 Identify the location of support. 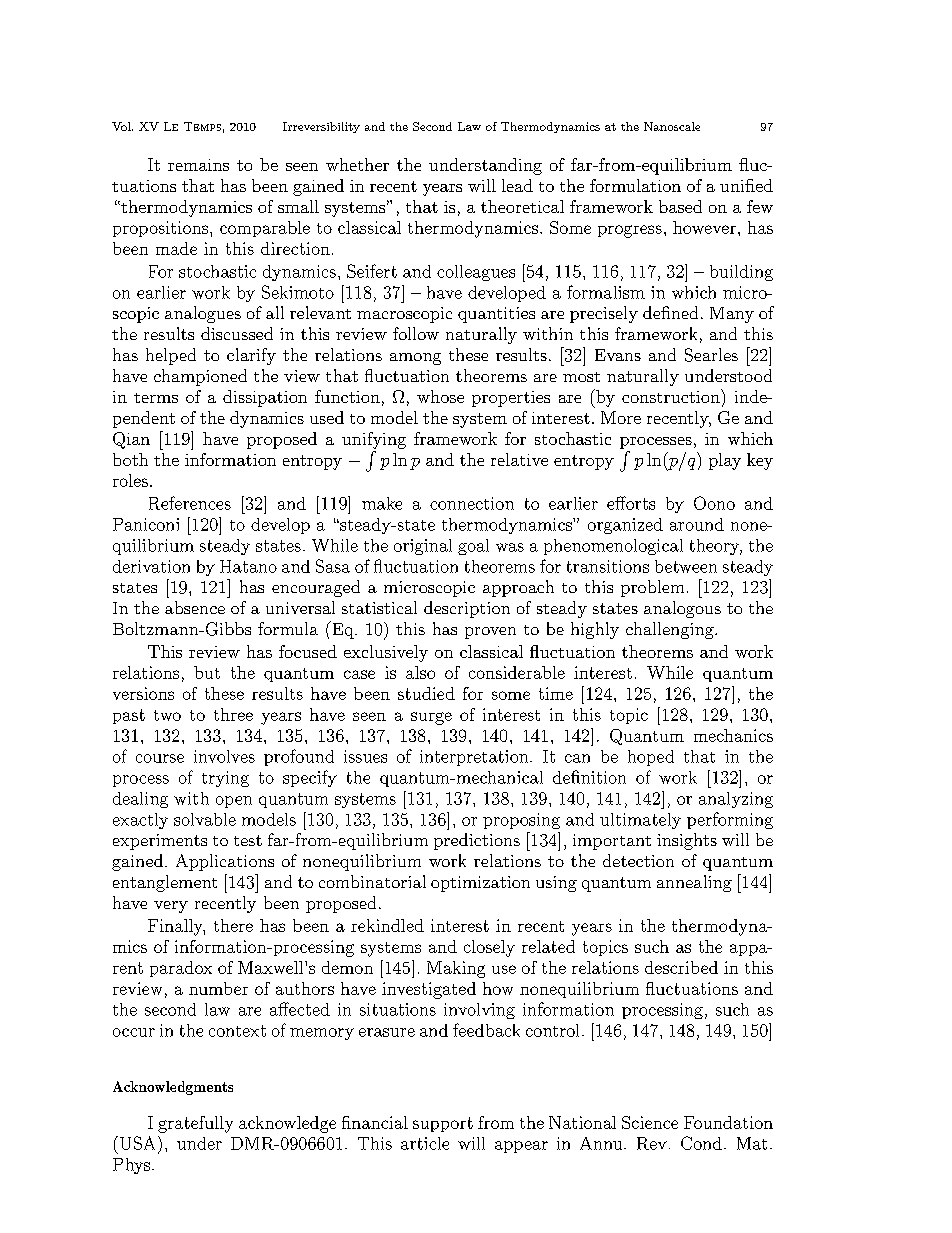
(443, 1124).
